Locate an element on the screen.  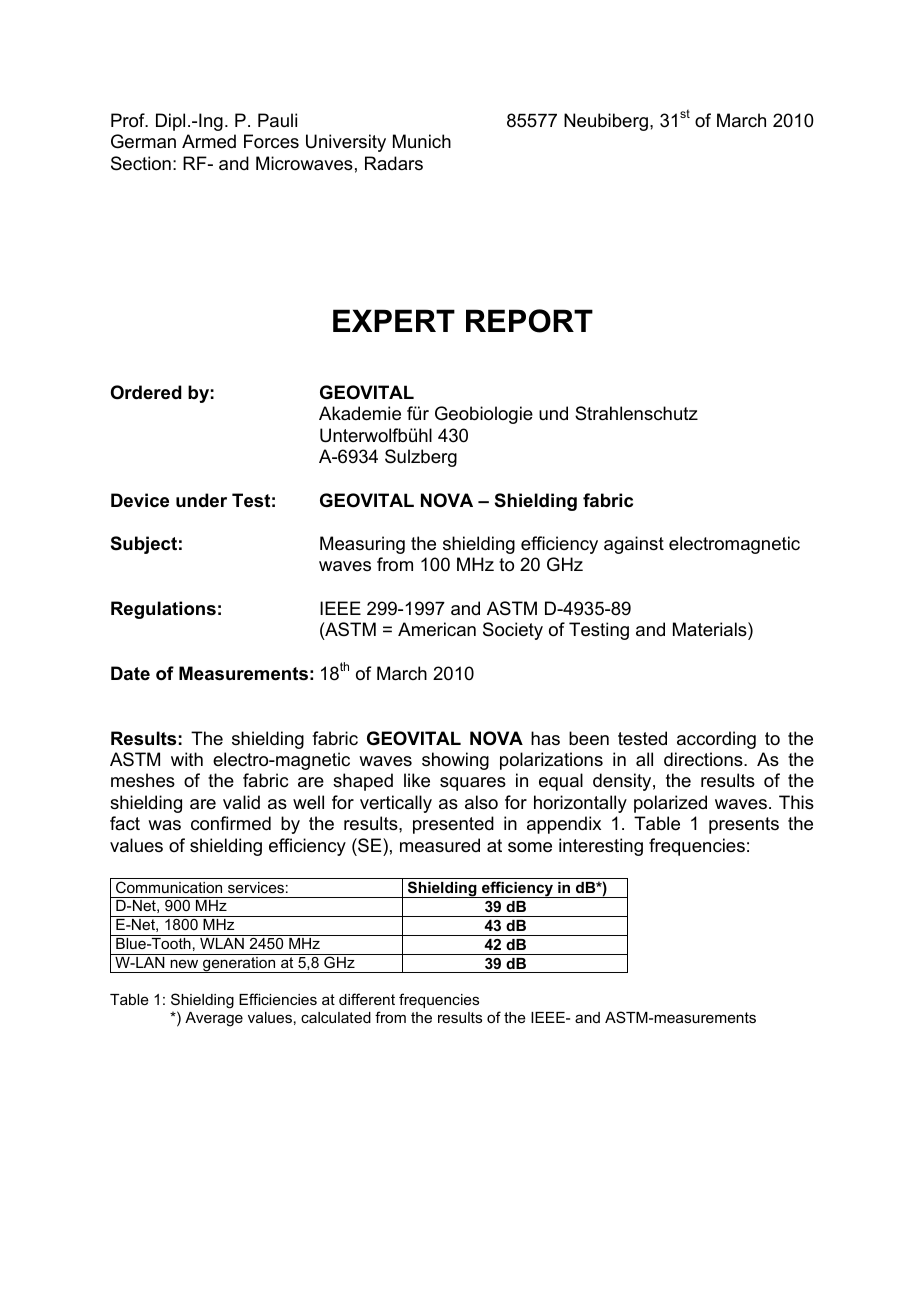
REPORT is located at coordinates (529, 321).
